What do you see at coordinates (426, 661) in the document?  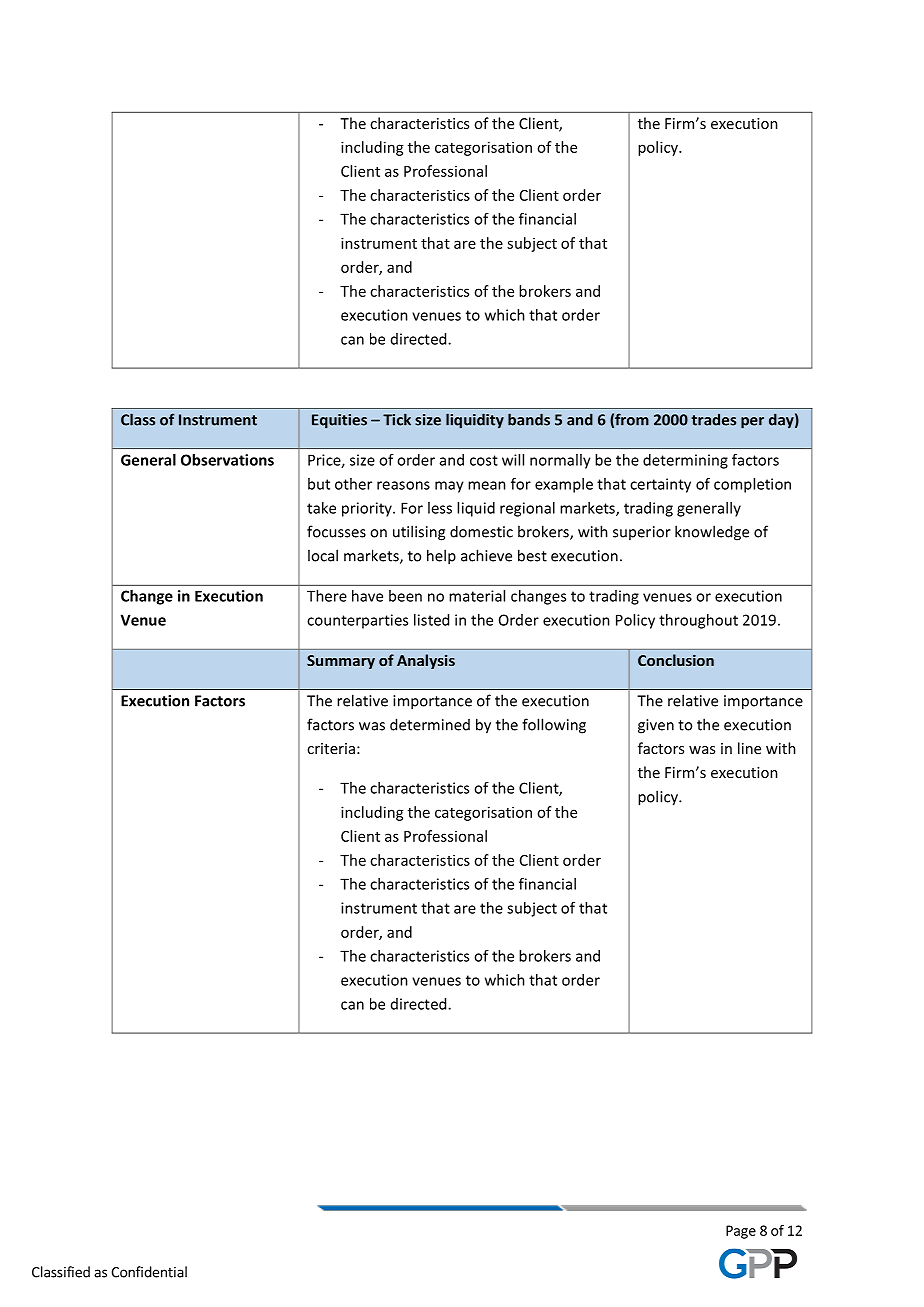 I see `Analysis` at bounding box center [426, 661].
